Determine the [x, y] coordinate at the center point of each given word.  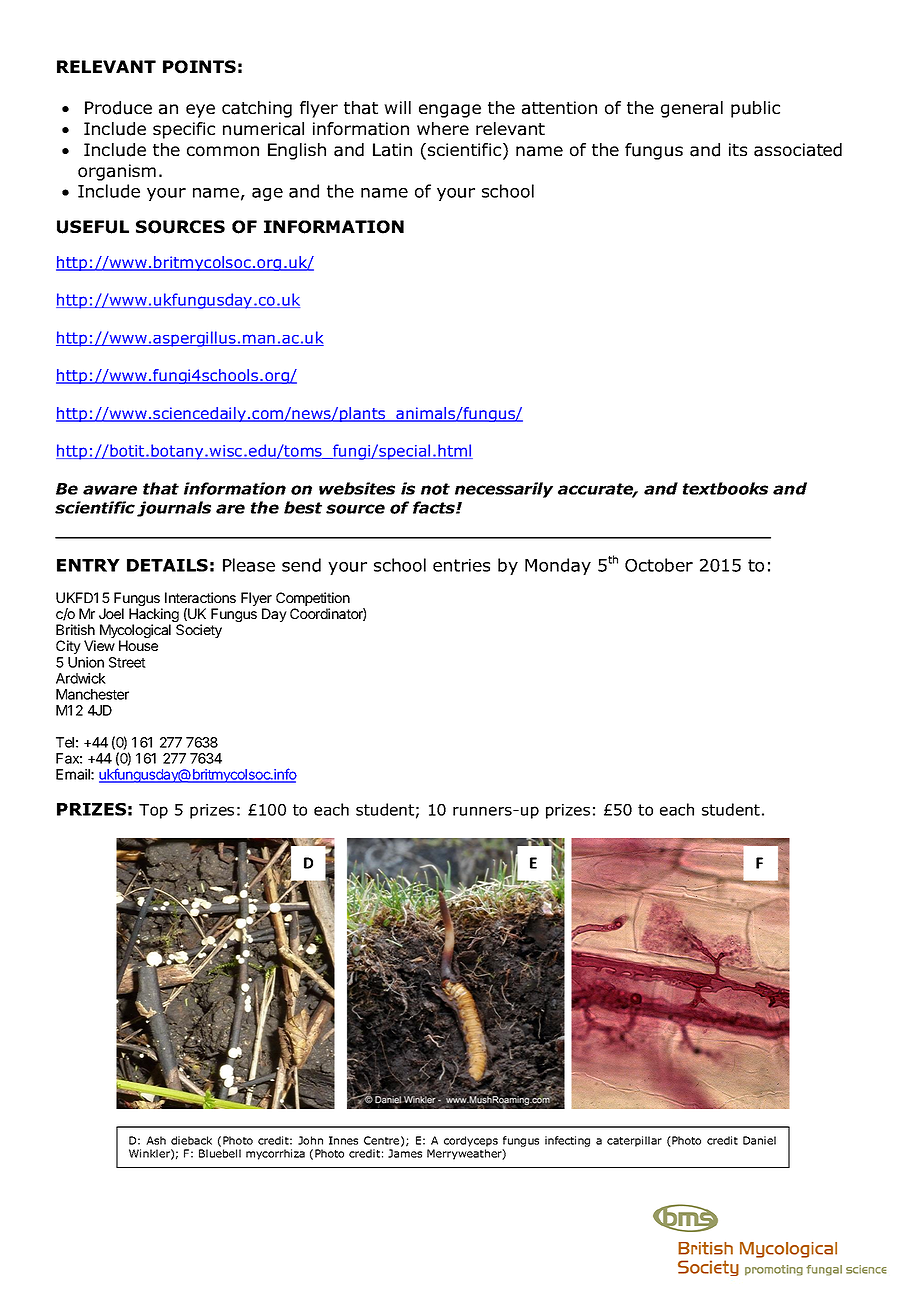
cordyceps [471, 1141]
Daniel [759, 1140]
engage [450, 111]
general [692, 109]
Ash [156, 1140]
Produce [118, 108]
